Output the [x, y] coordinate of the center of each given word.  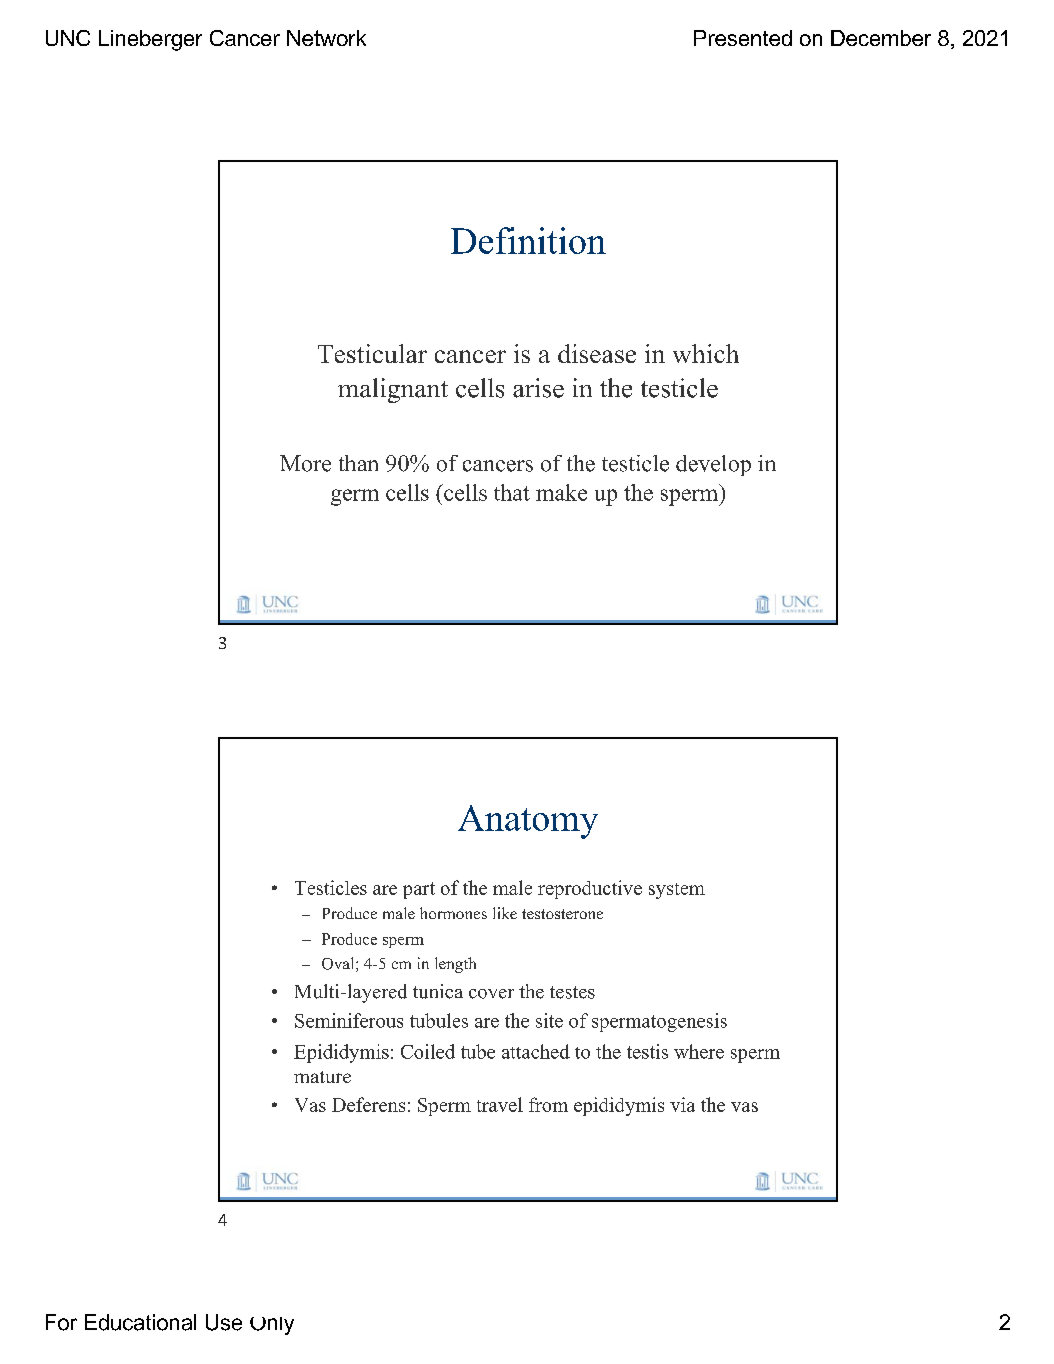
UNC [68, 38]
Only [272, 1326]
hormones [453, 913]
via [682, 1104]
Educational [140, 1322]
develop [713, 465]
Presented [743, 38]
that [512, 492]
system [677, 891]
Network [326, 38]
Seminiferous [349, 1020]
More [305, 463]
